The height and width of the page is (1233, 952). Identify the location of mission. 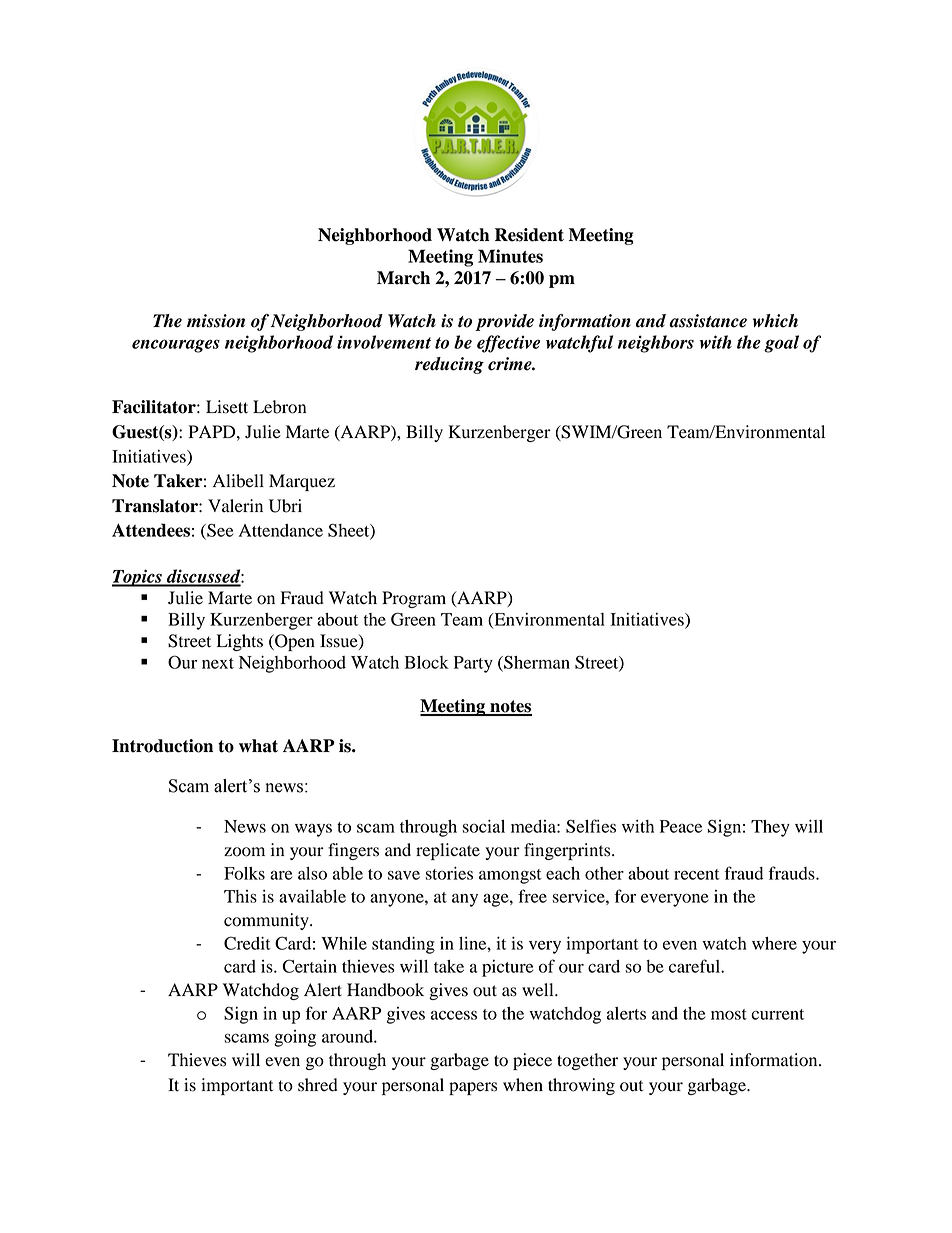
(216, 321).
